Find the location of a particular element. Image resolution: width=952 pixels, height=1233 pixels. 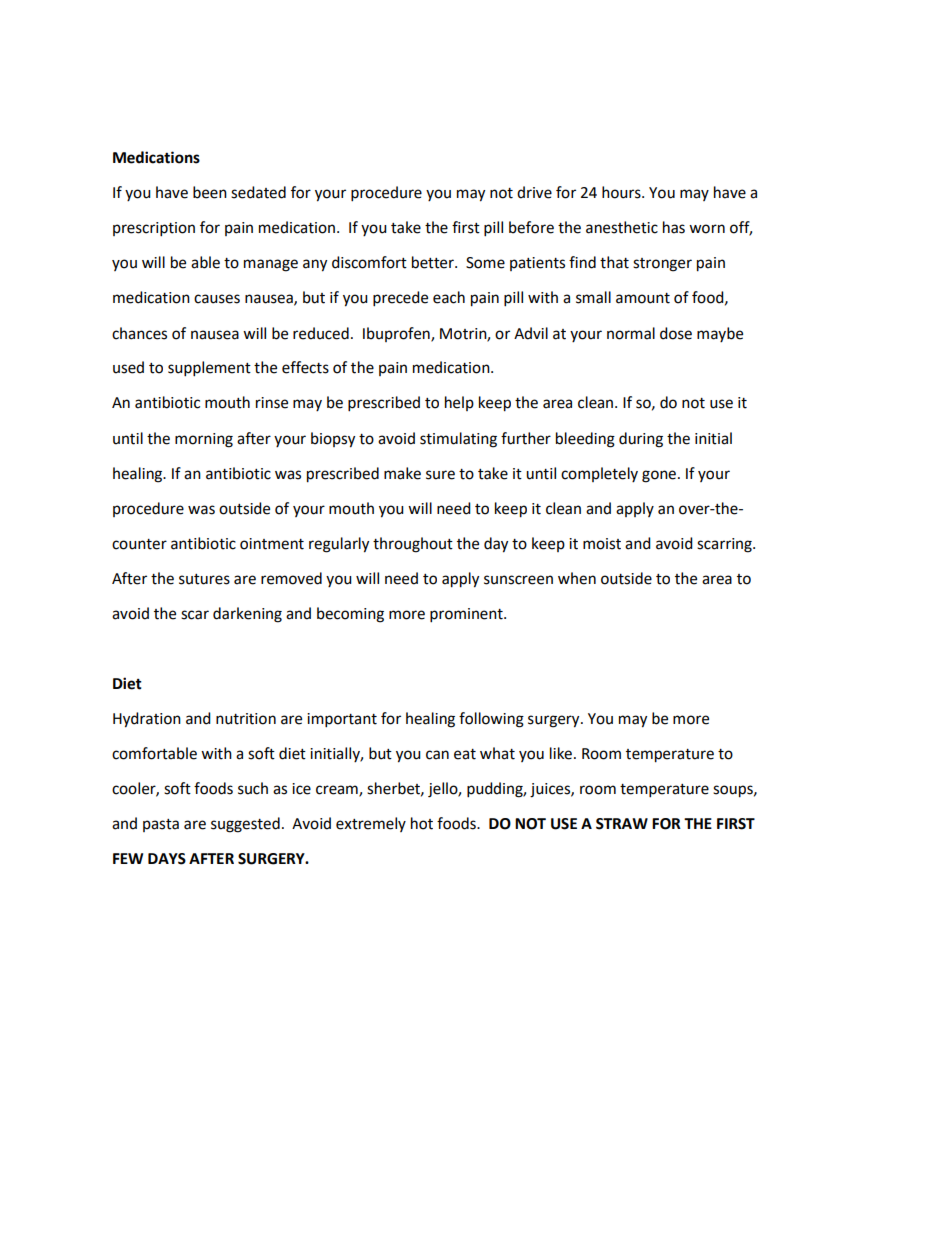

help is located at coordinates (459, 403).
